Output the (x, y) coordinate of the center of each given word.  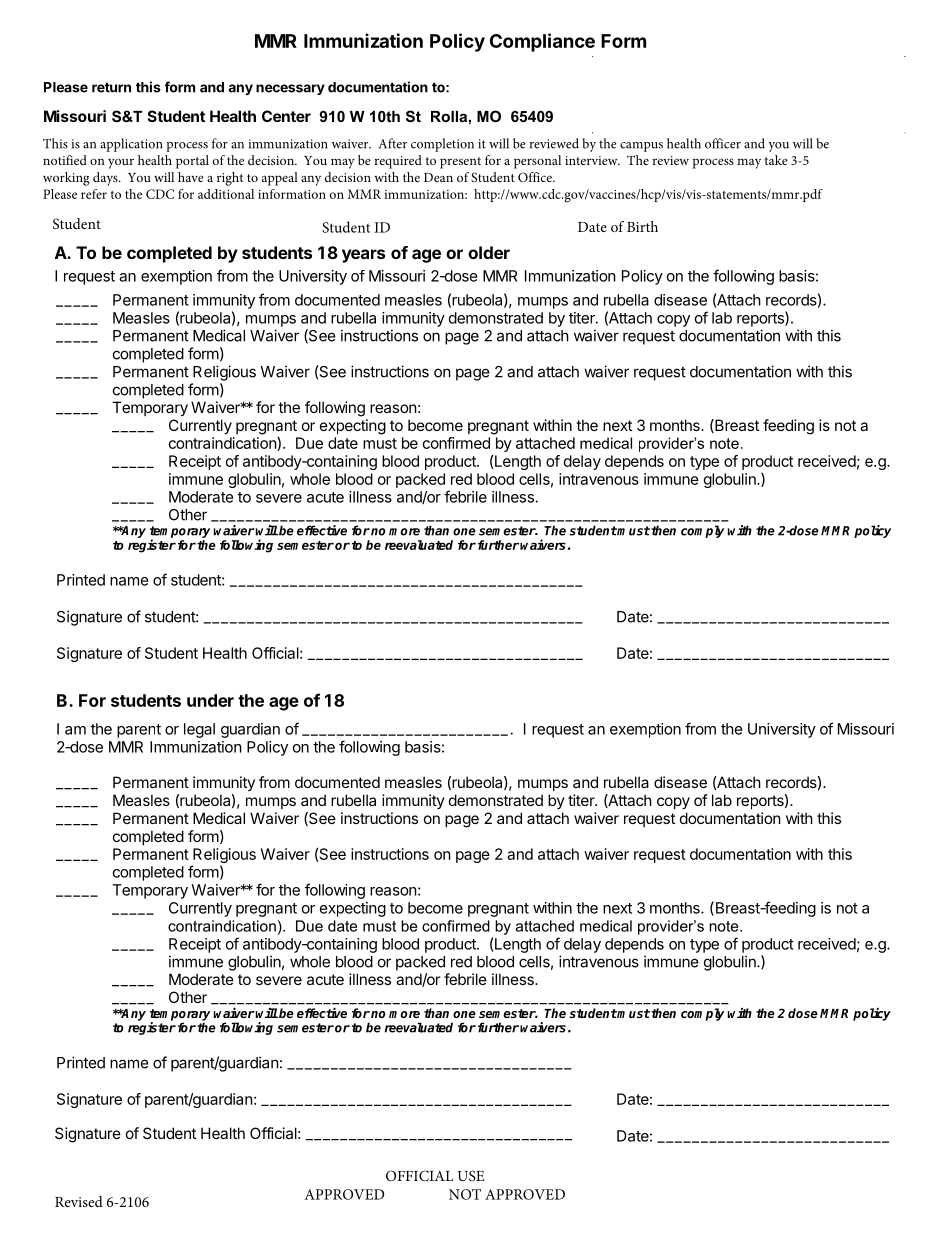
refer (94, 194)
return (111, 87)
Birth (642, 226)
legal (199, 730)
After (393, 143)
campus (641, 147)
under (210, 700)
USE (471, 1176)
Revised (79, 1201)
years (363, 256)
